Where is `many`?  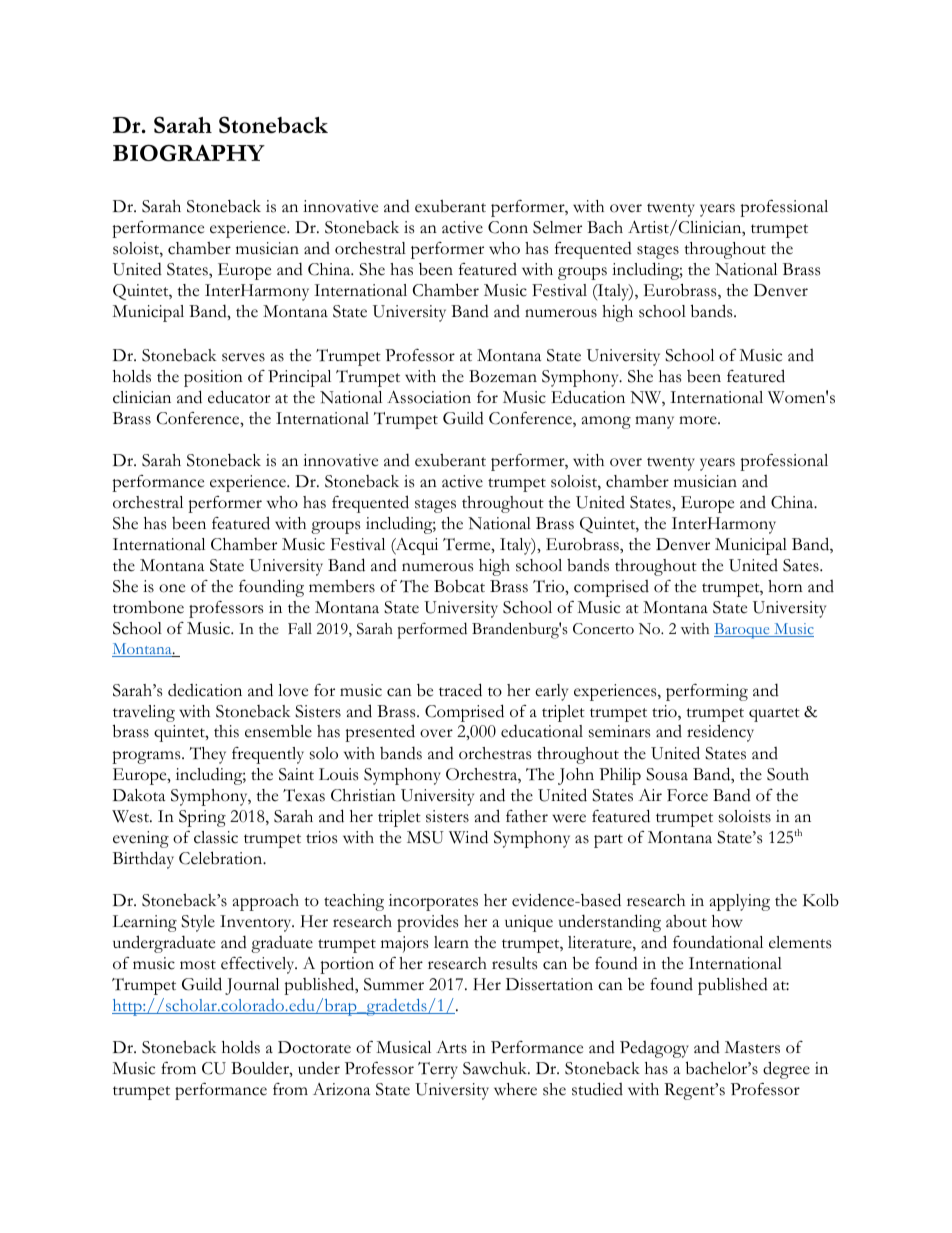
many is located at coordinates (654, 422).
